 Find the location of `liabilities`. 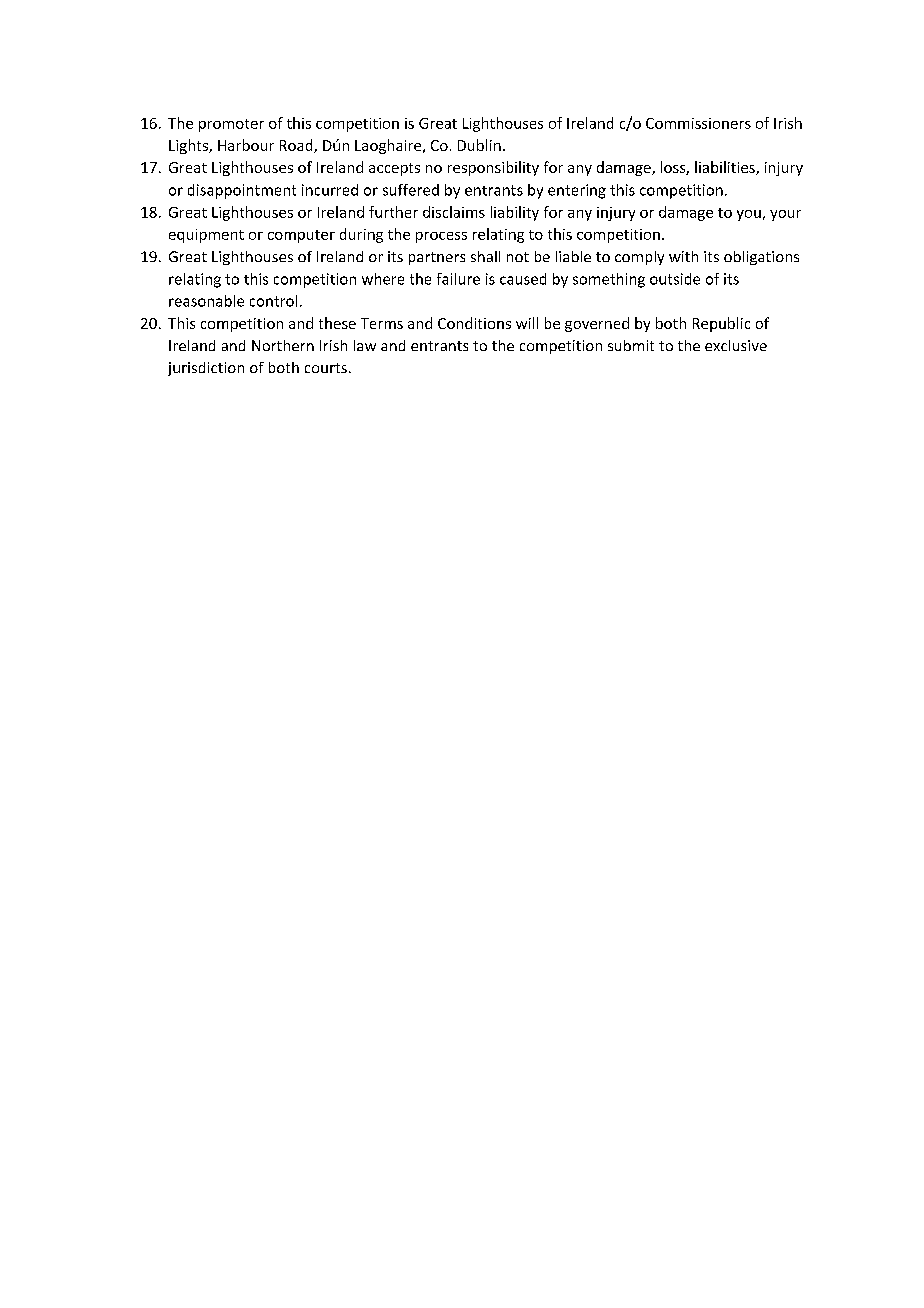

liabilities is located at coordinates (726, 168).
